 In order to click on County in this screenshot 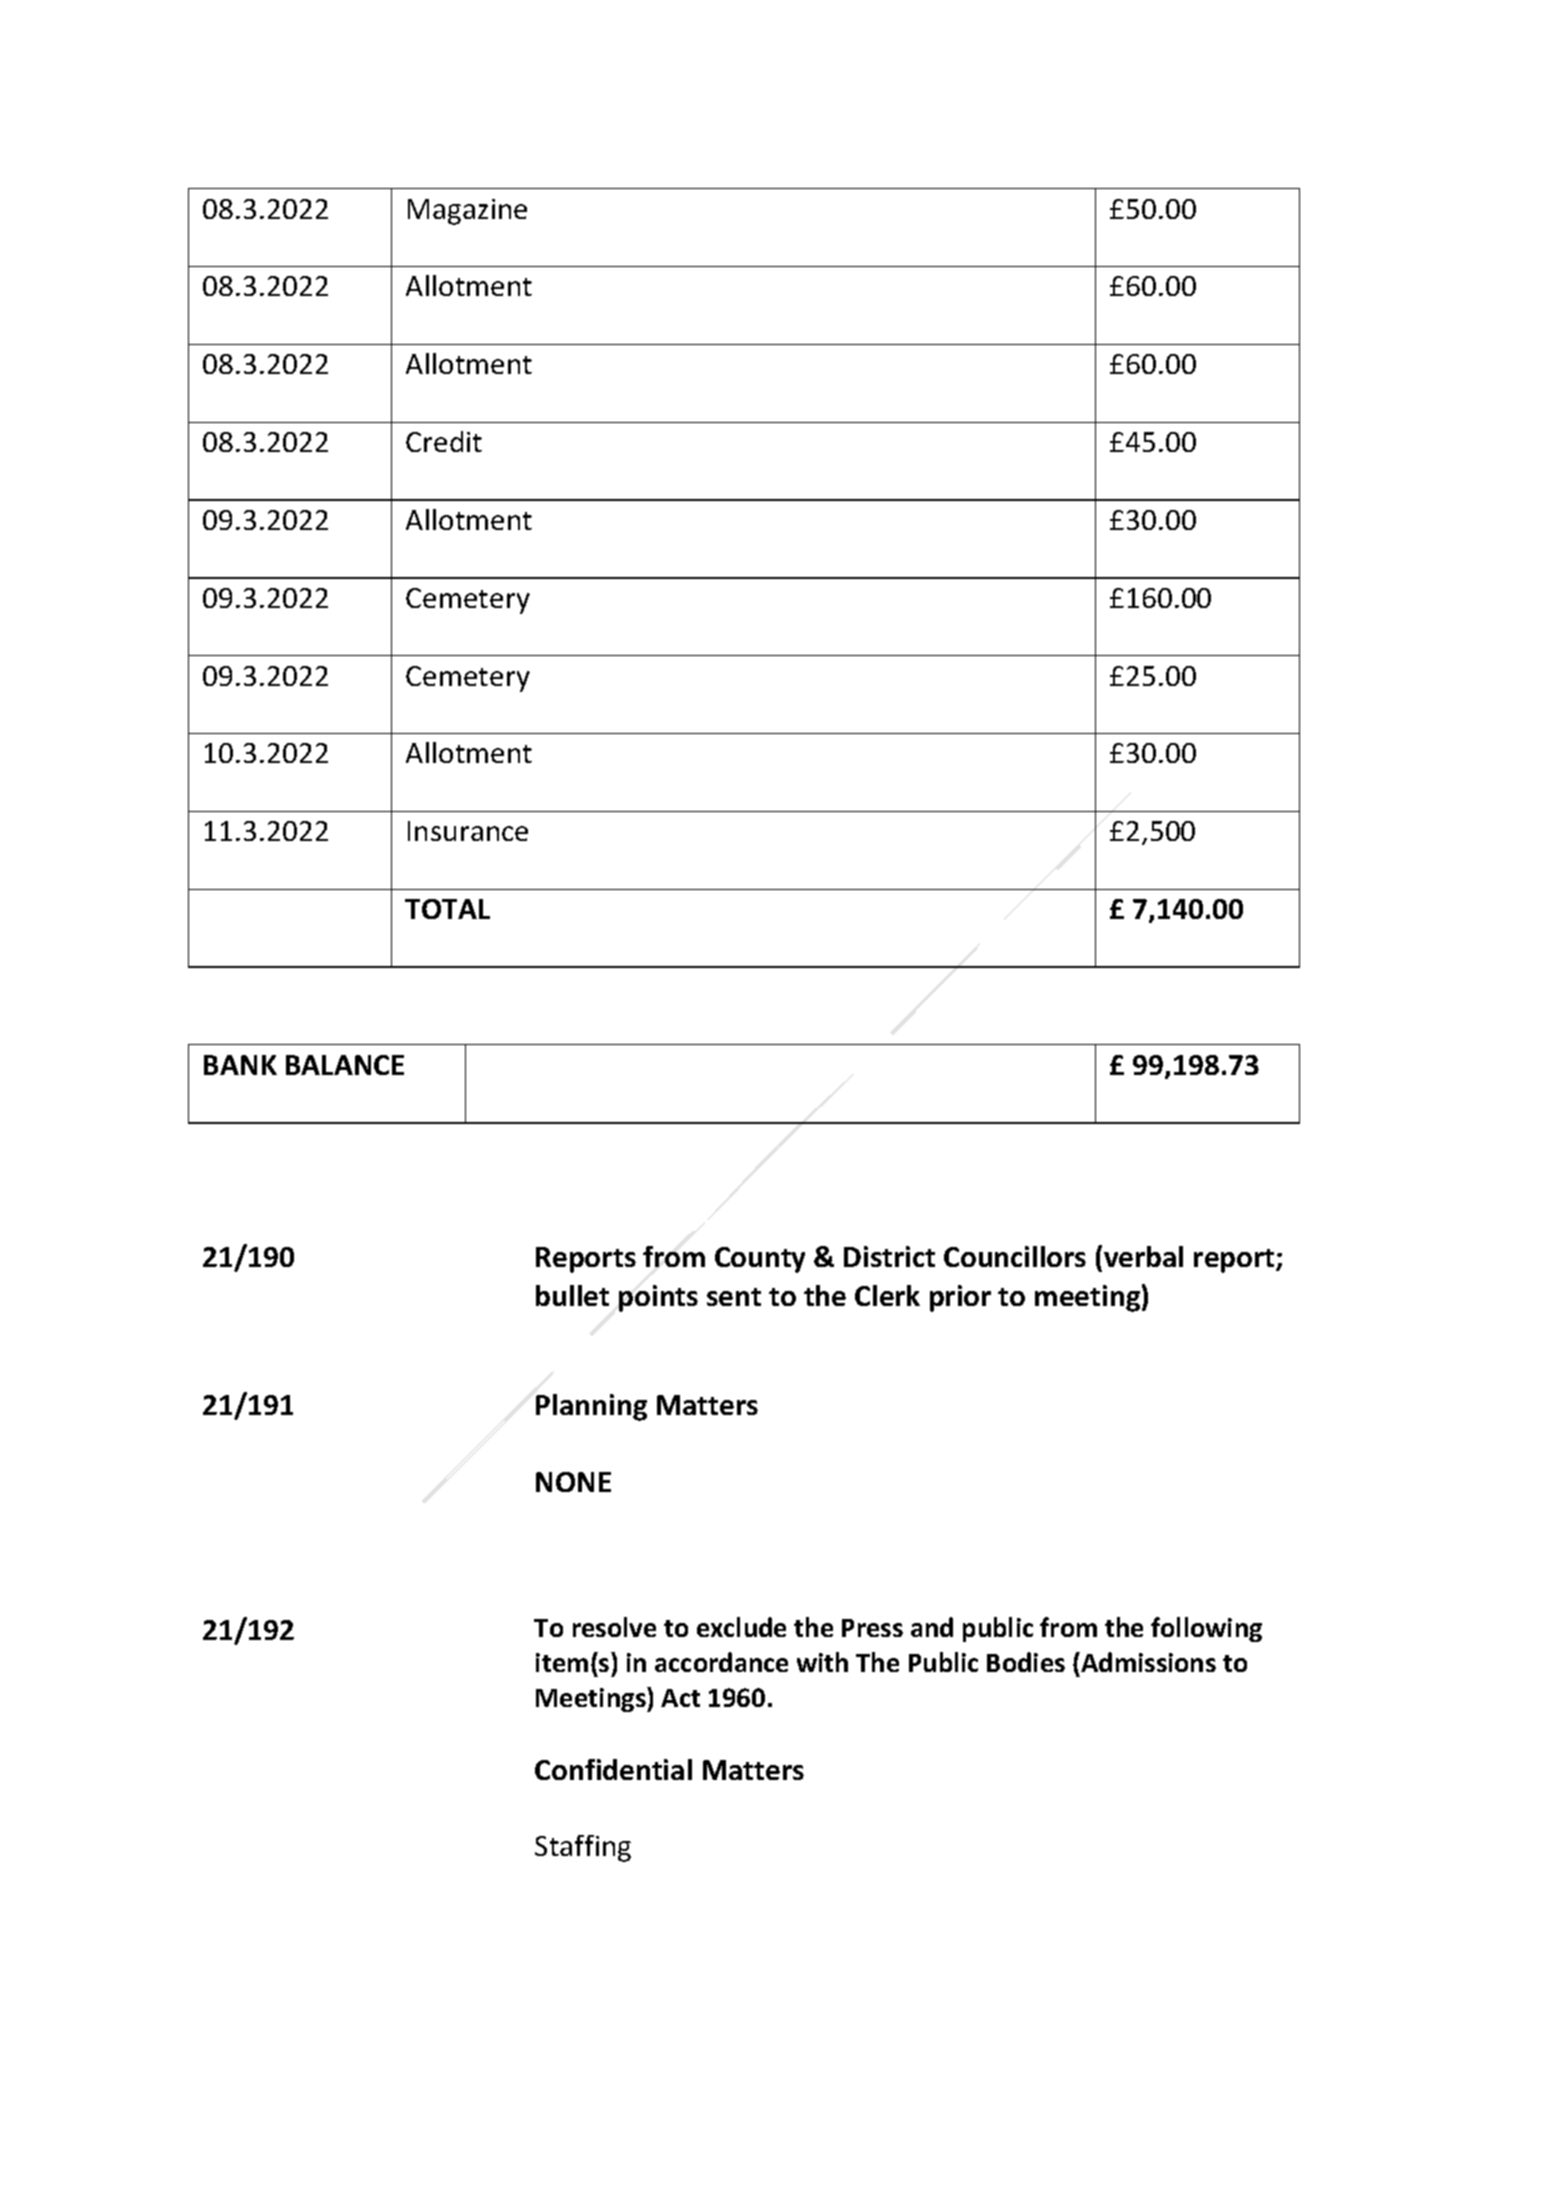, I will do `click(760, 1260)`.
